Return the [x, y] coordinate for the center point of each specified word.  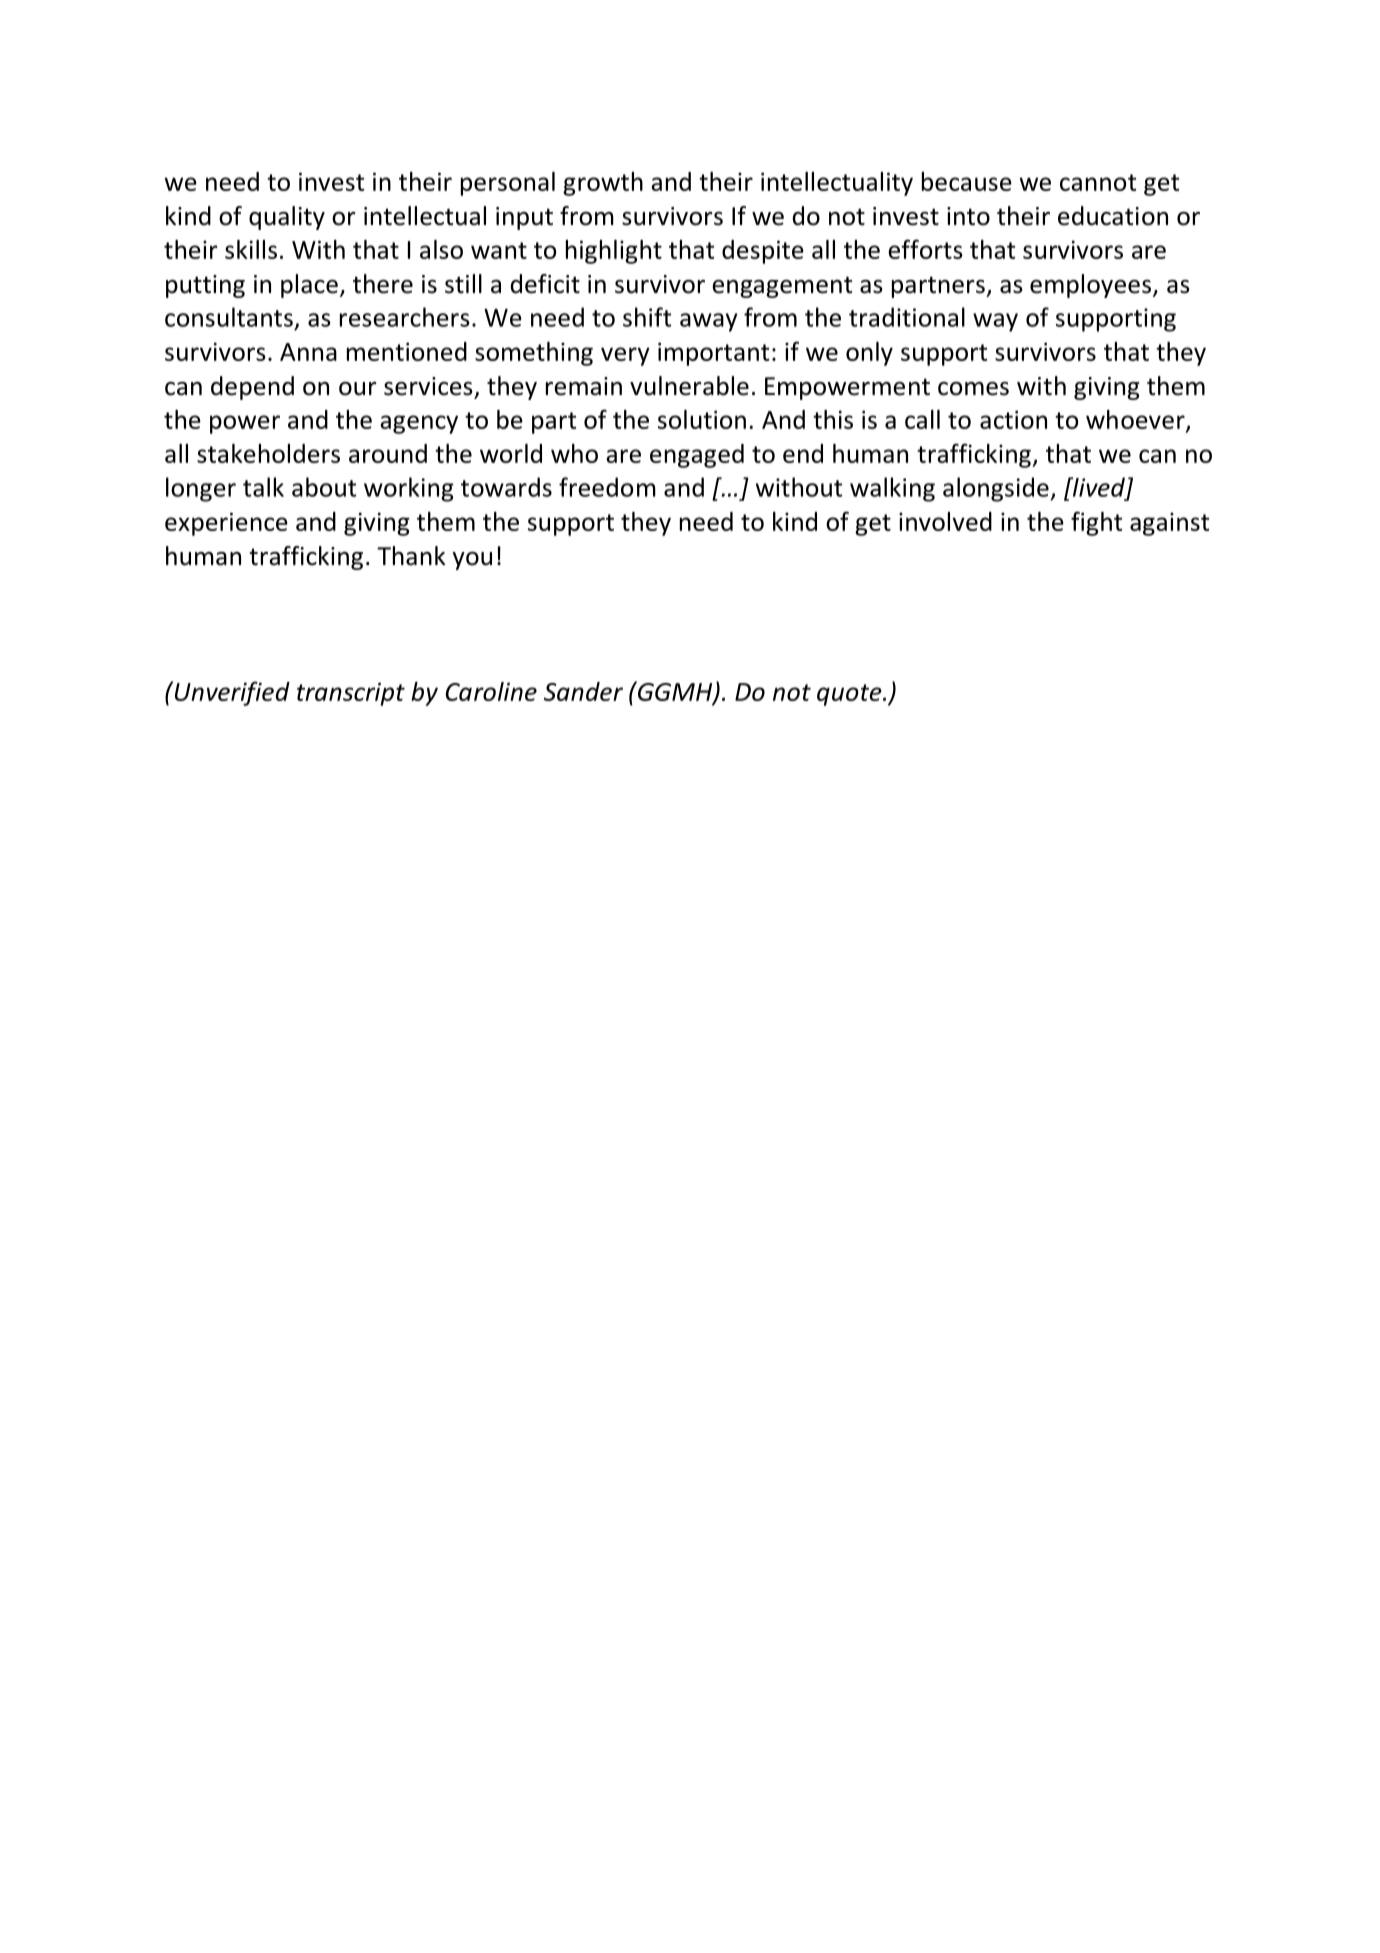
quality [287, 218]
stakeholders [268, 453]
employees [1090, 286]
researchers [405, 317]
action [1013, 419]
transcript [351, 694]
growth [603, 184]
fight [1096, 523]
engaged [697, 456]
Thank [411, 556]
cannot [1098, 182]
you [472, 561]
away [709, 322]
